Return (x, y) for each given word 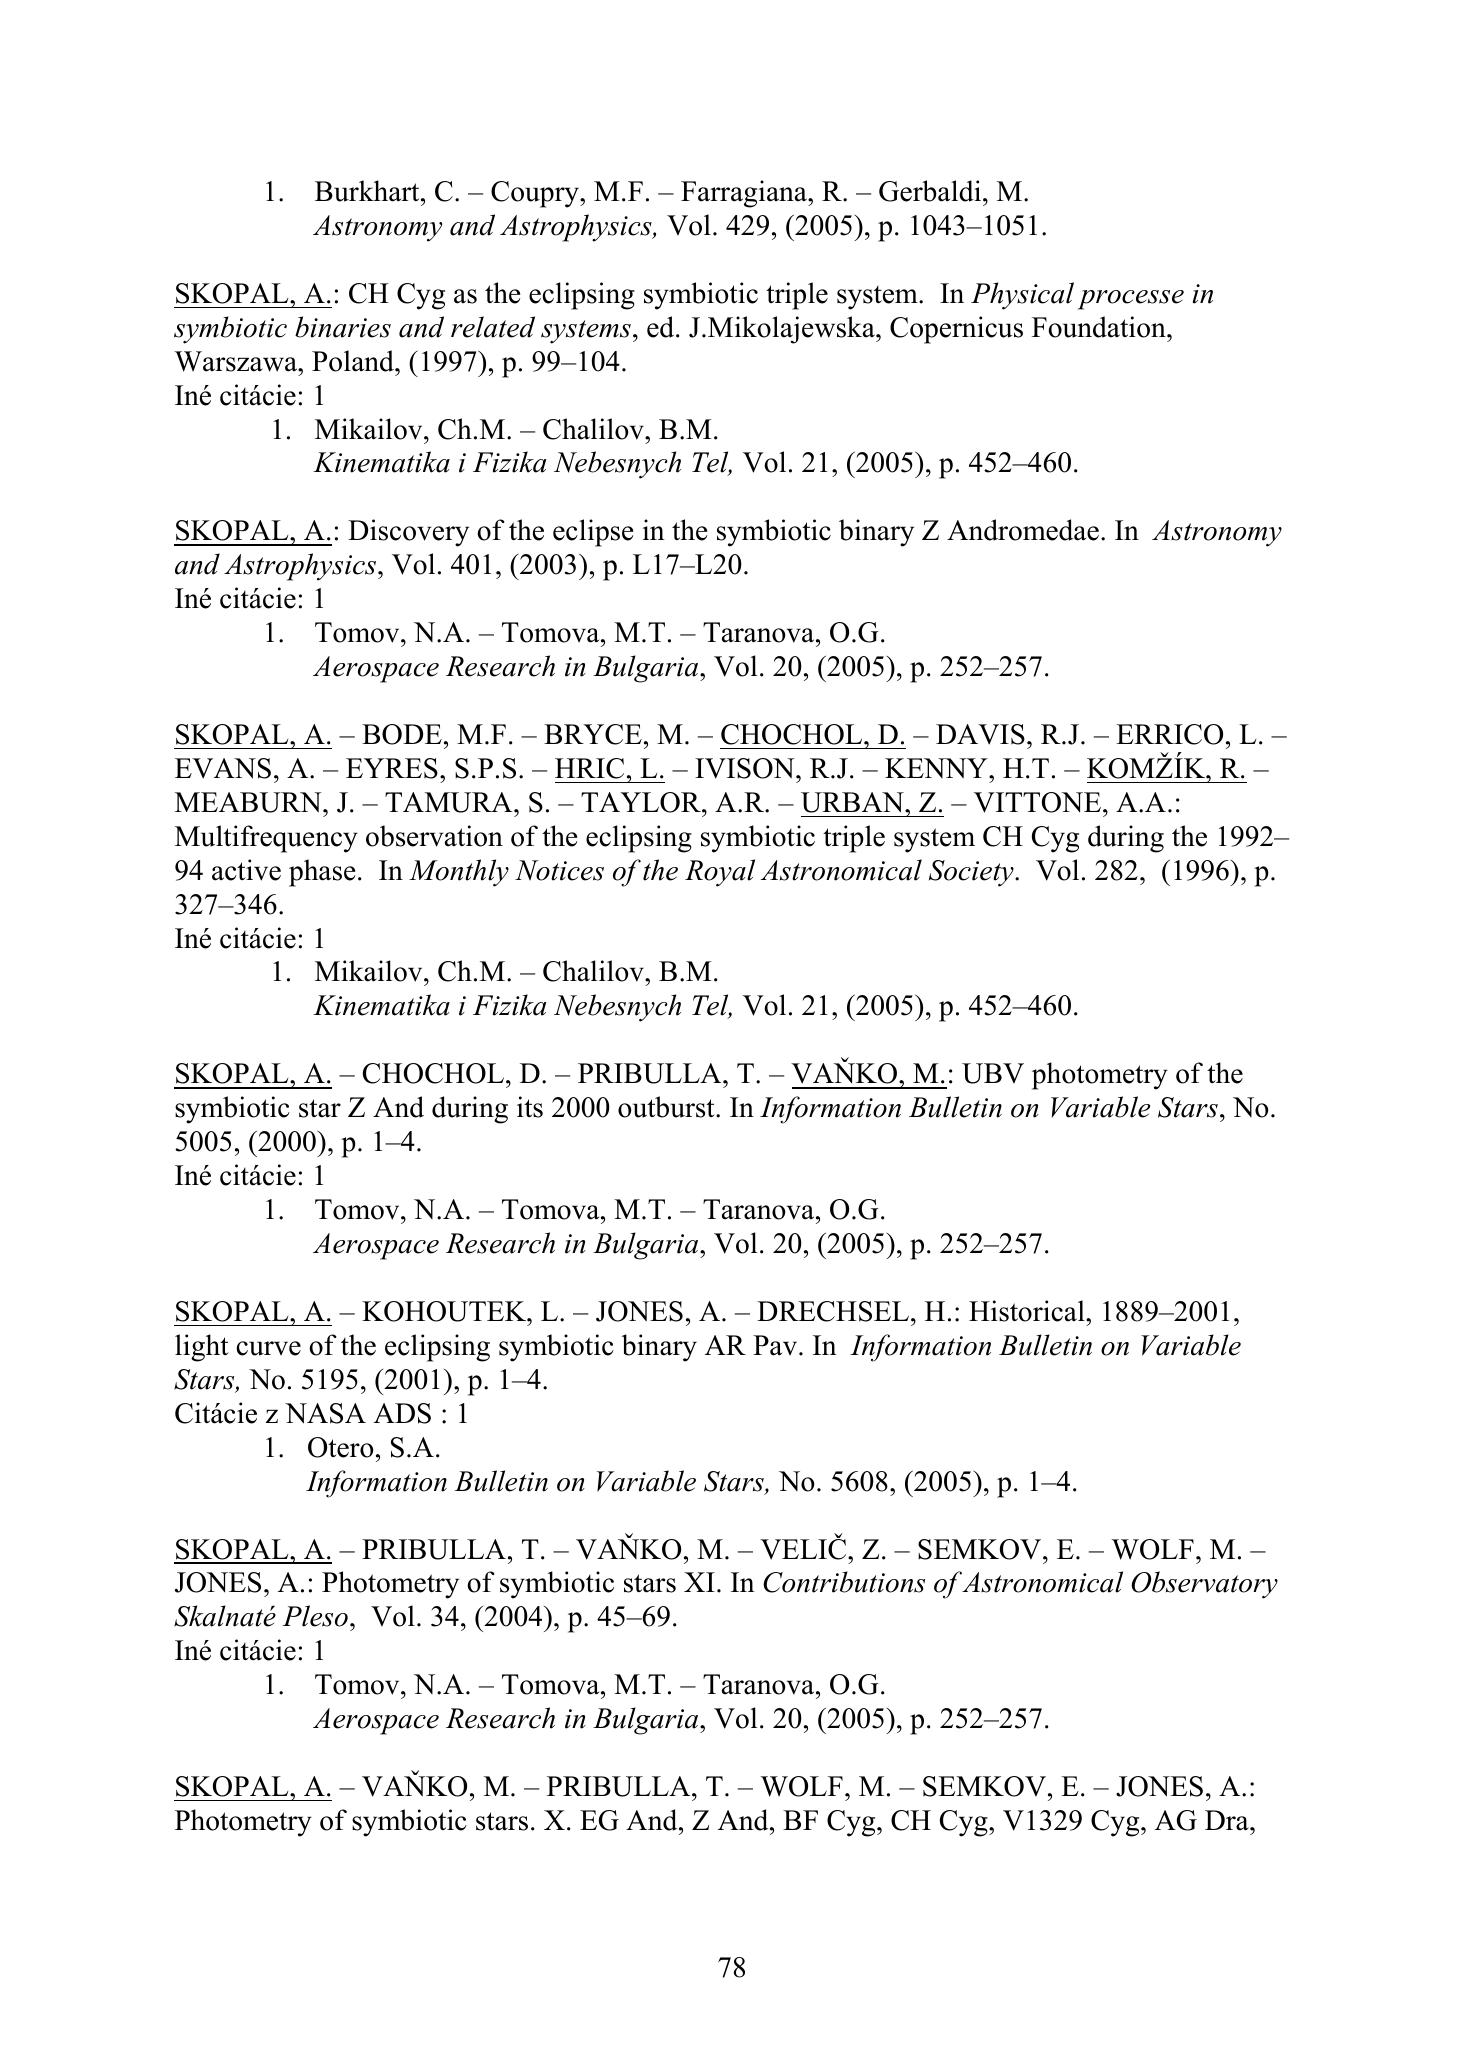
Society (972, 873)
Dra (1228, 1820)
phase (322, 873)
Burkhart (368, 191)
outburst (667, 1107)
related (493, 327)
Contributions (844, 1582)
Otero (340, 1447)
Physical (1022, 296)
